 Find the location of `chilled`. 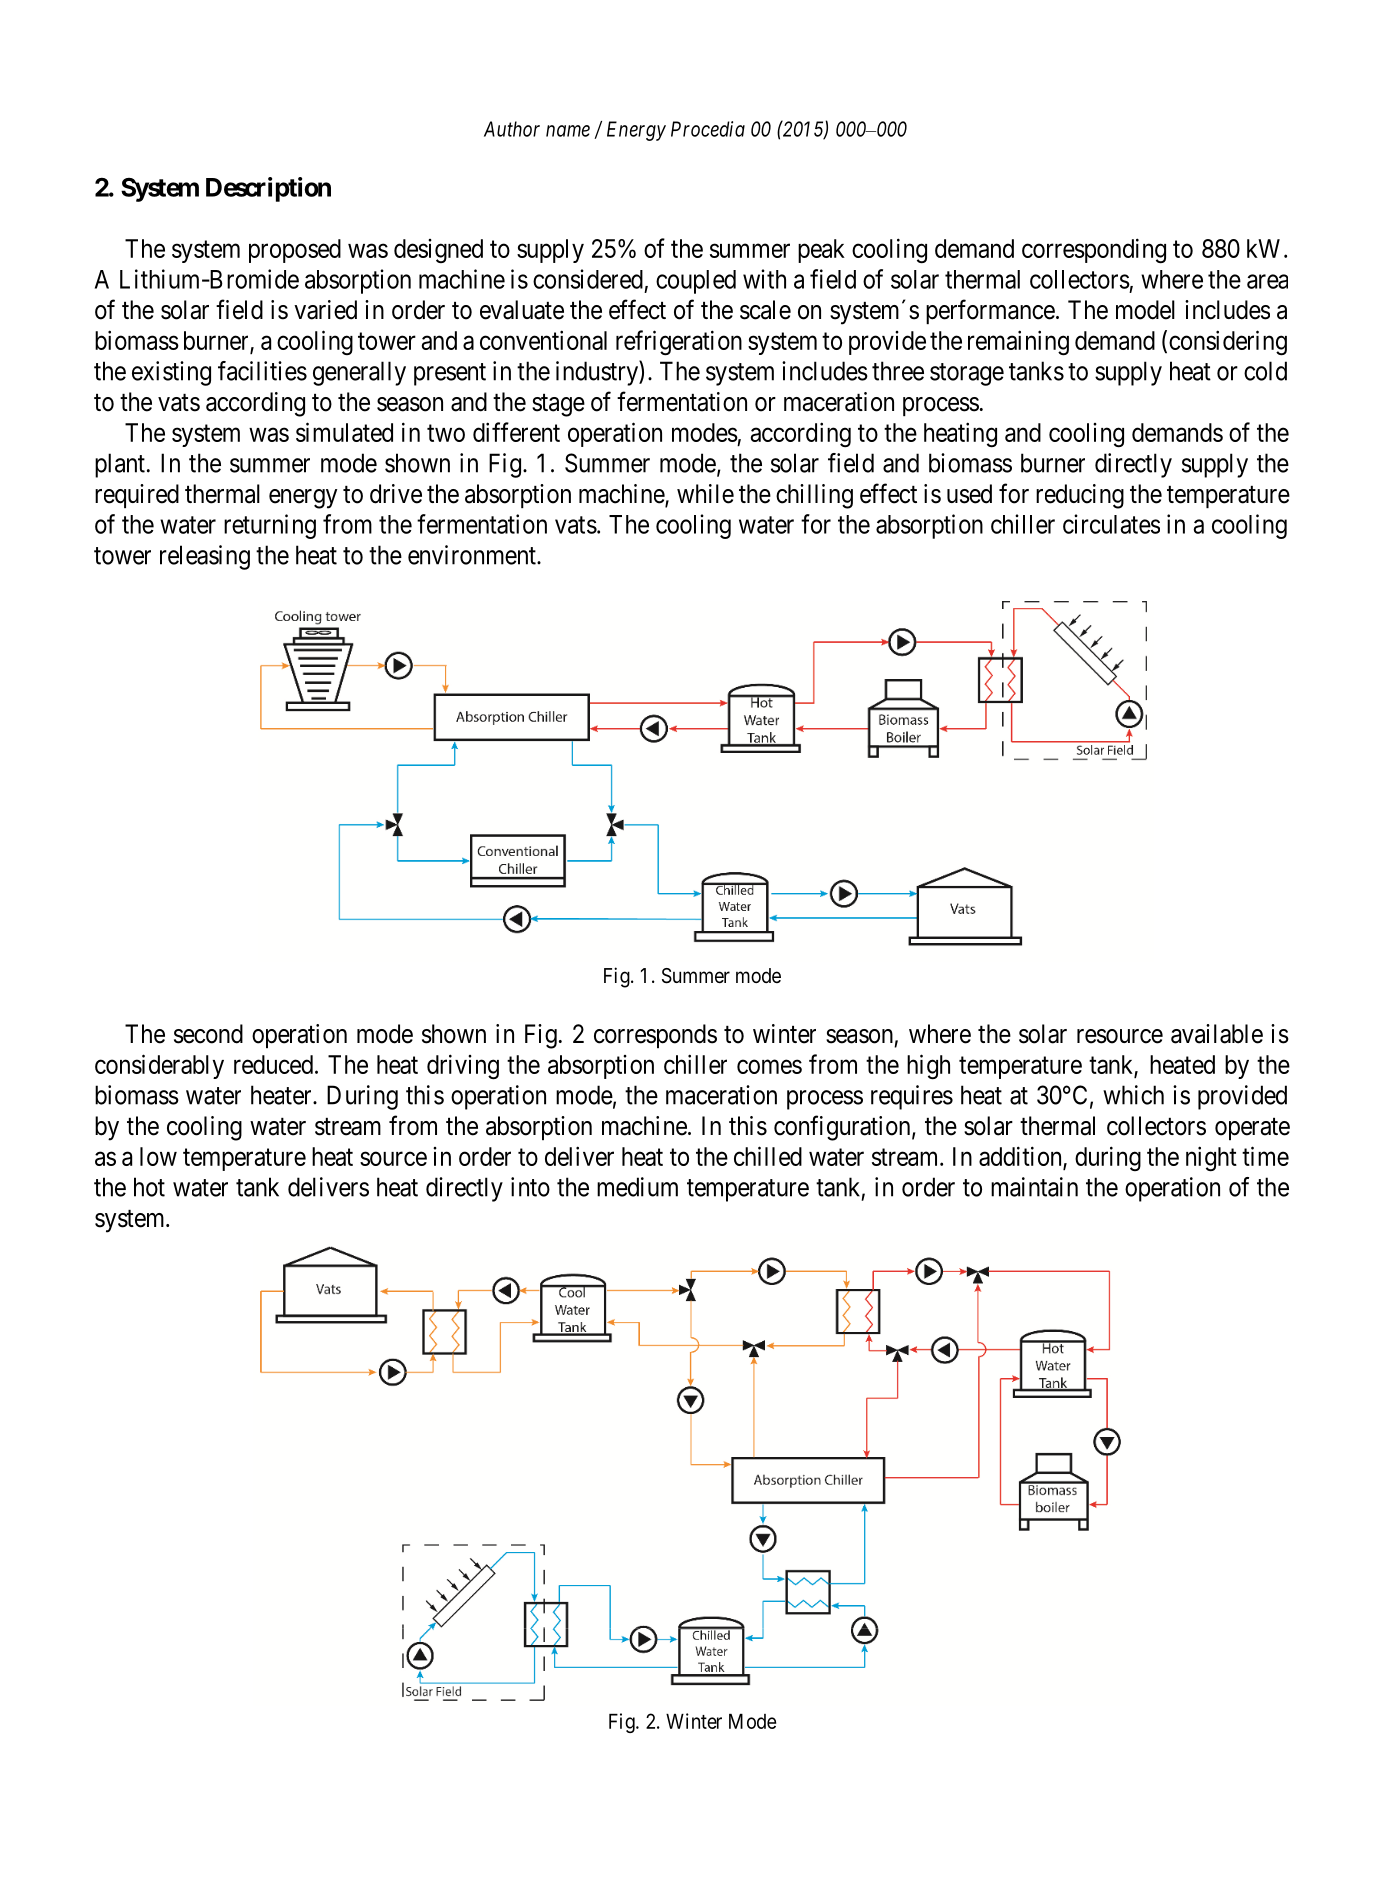

chilled is located at coordinates (768, 1156).
